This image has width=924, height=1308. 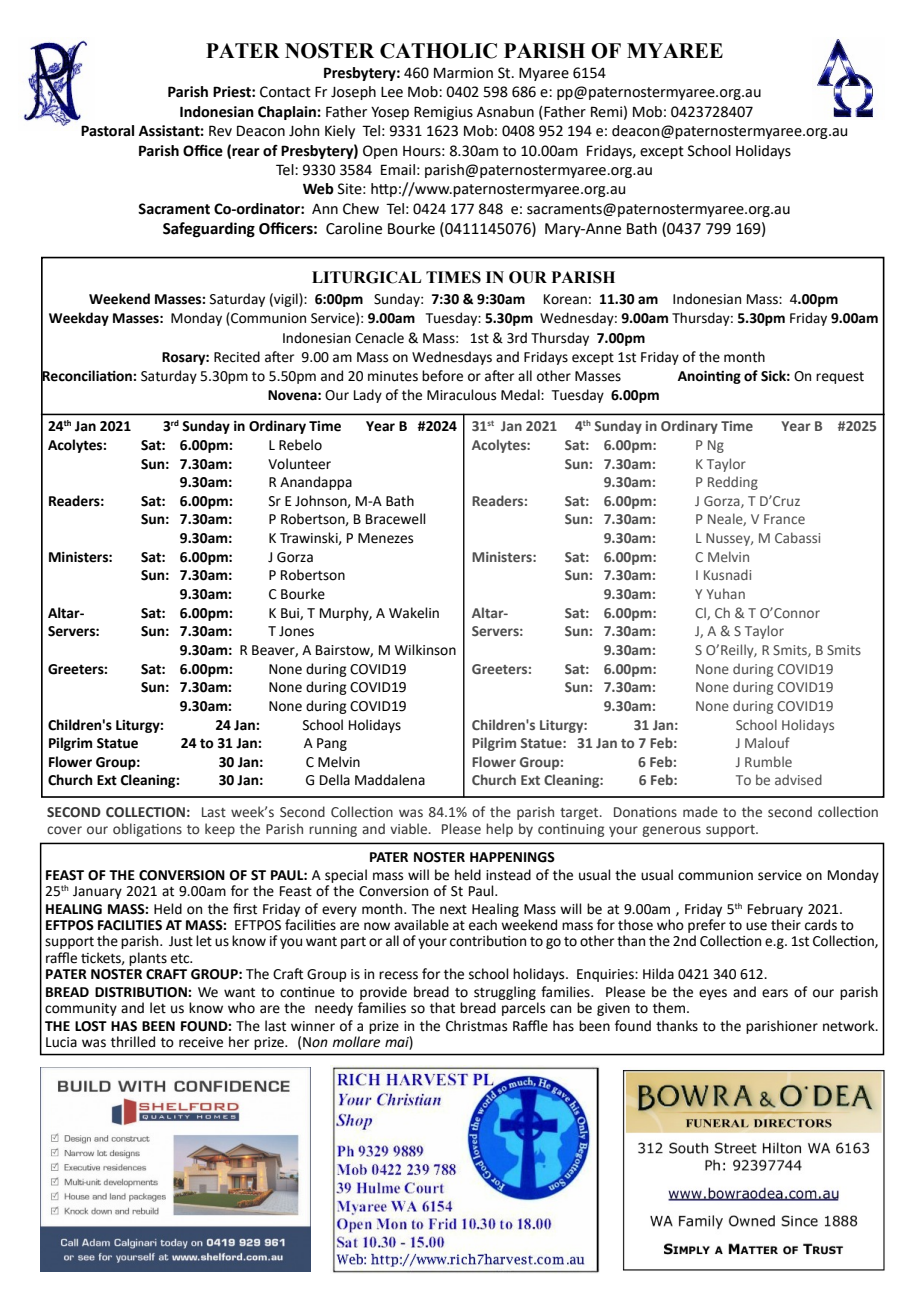 I want to click on DISTRIBUTION, so click(x=142, y=992).
